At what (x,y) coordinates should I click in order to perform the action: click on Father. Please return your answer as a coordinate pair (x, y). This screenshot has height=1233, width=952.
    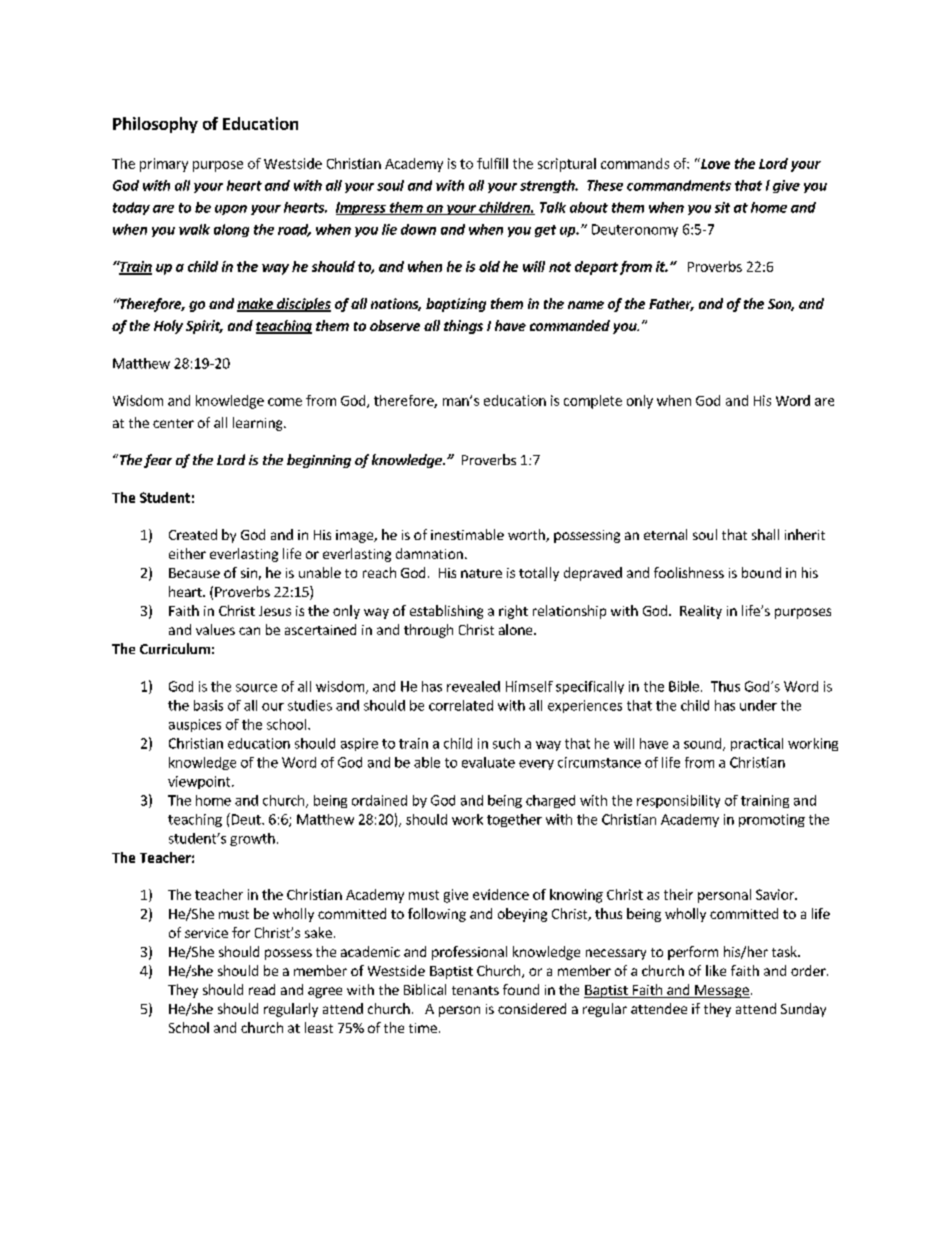
    Looking at the image, I should click on (671, 304).
